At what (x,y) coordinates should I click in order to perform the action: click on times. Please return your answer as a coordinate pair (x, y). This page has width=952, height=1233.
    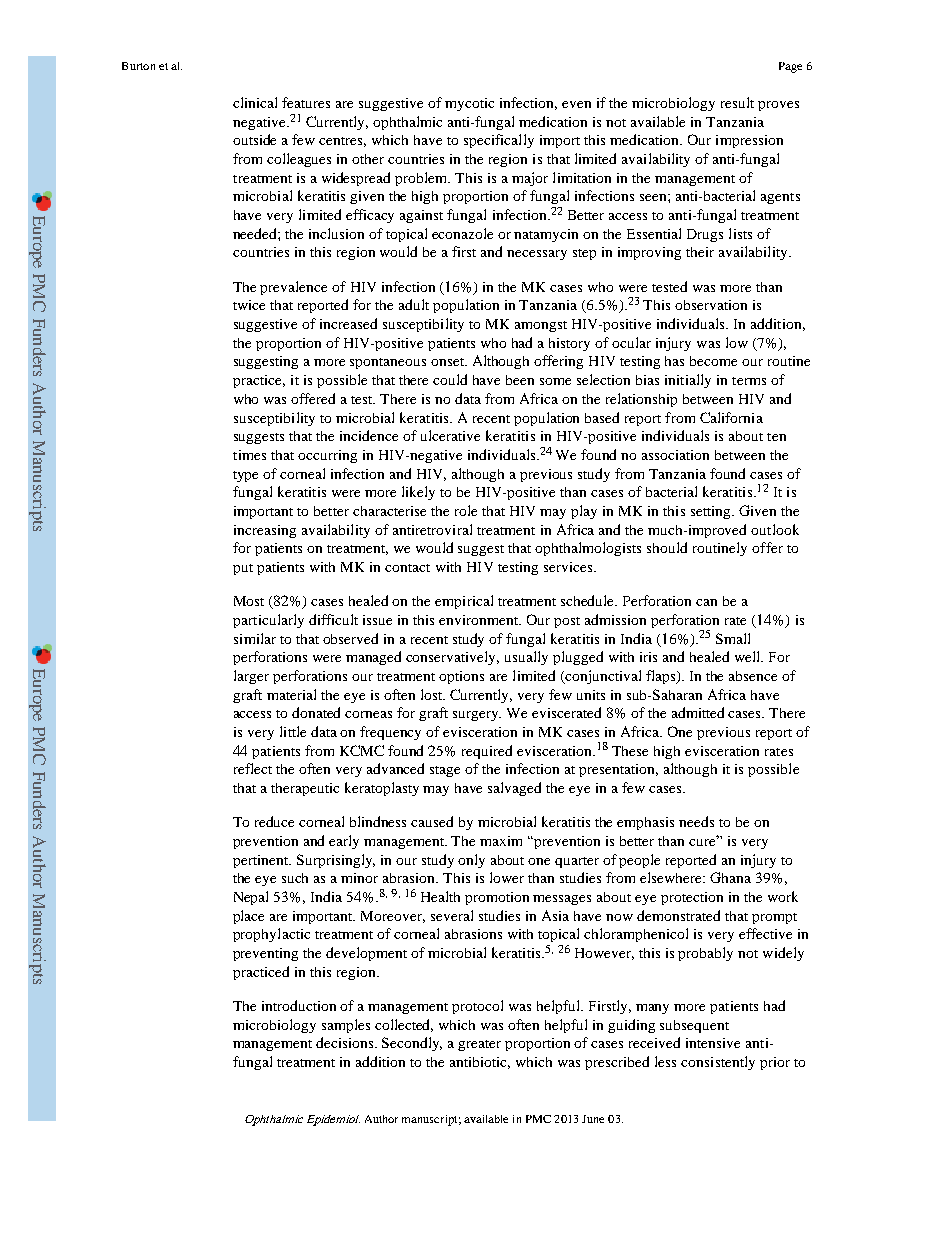
    Looking at the image, I should click on (249, 455).
